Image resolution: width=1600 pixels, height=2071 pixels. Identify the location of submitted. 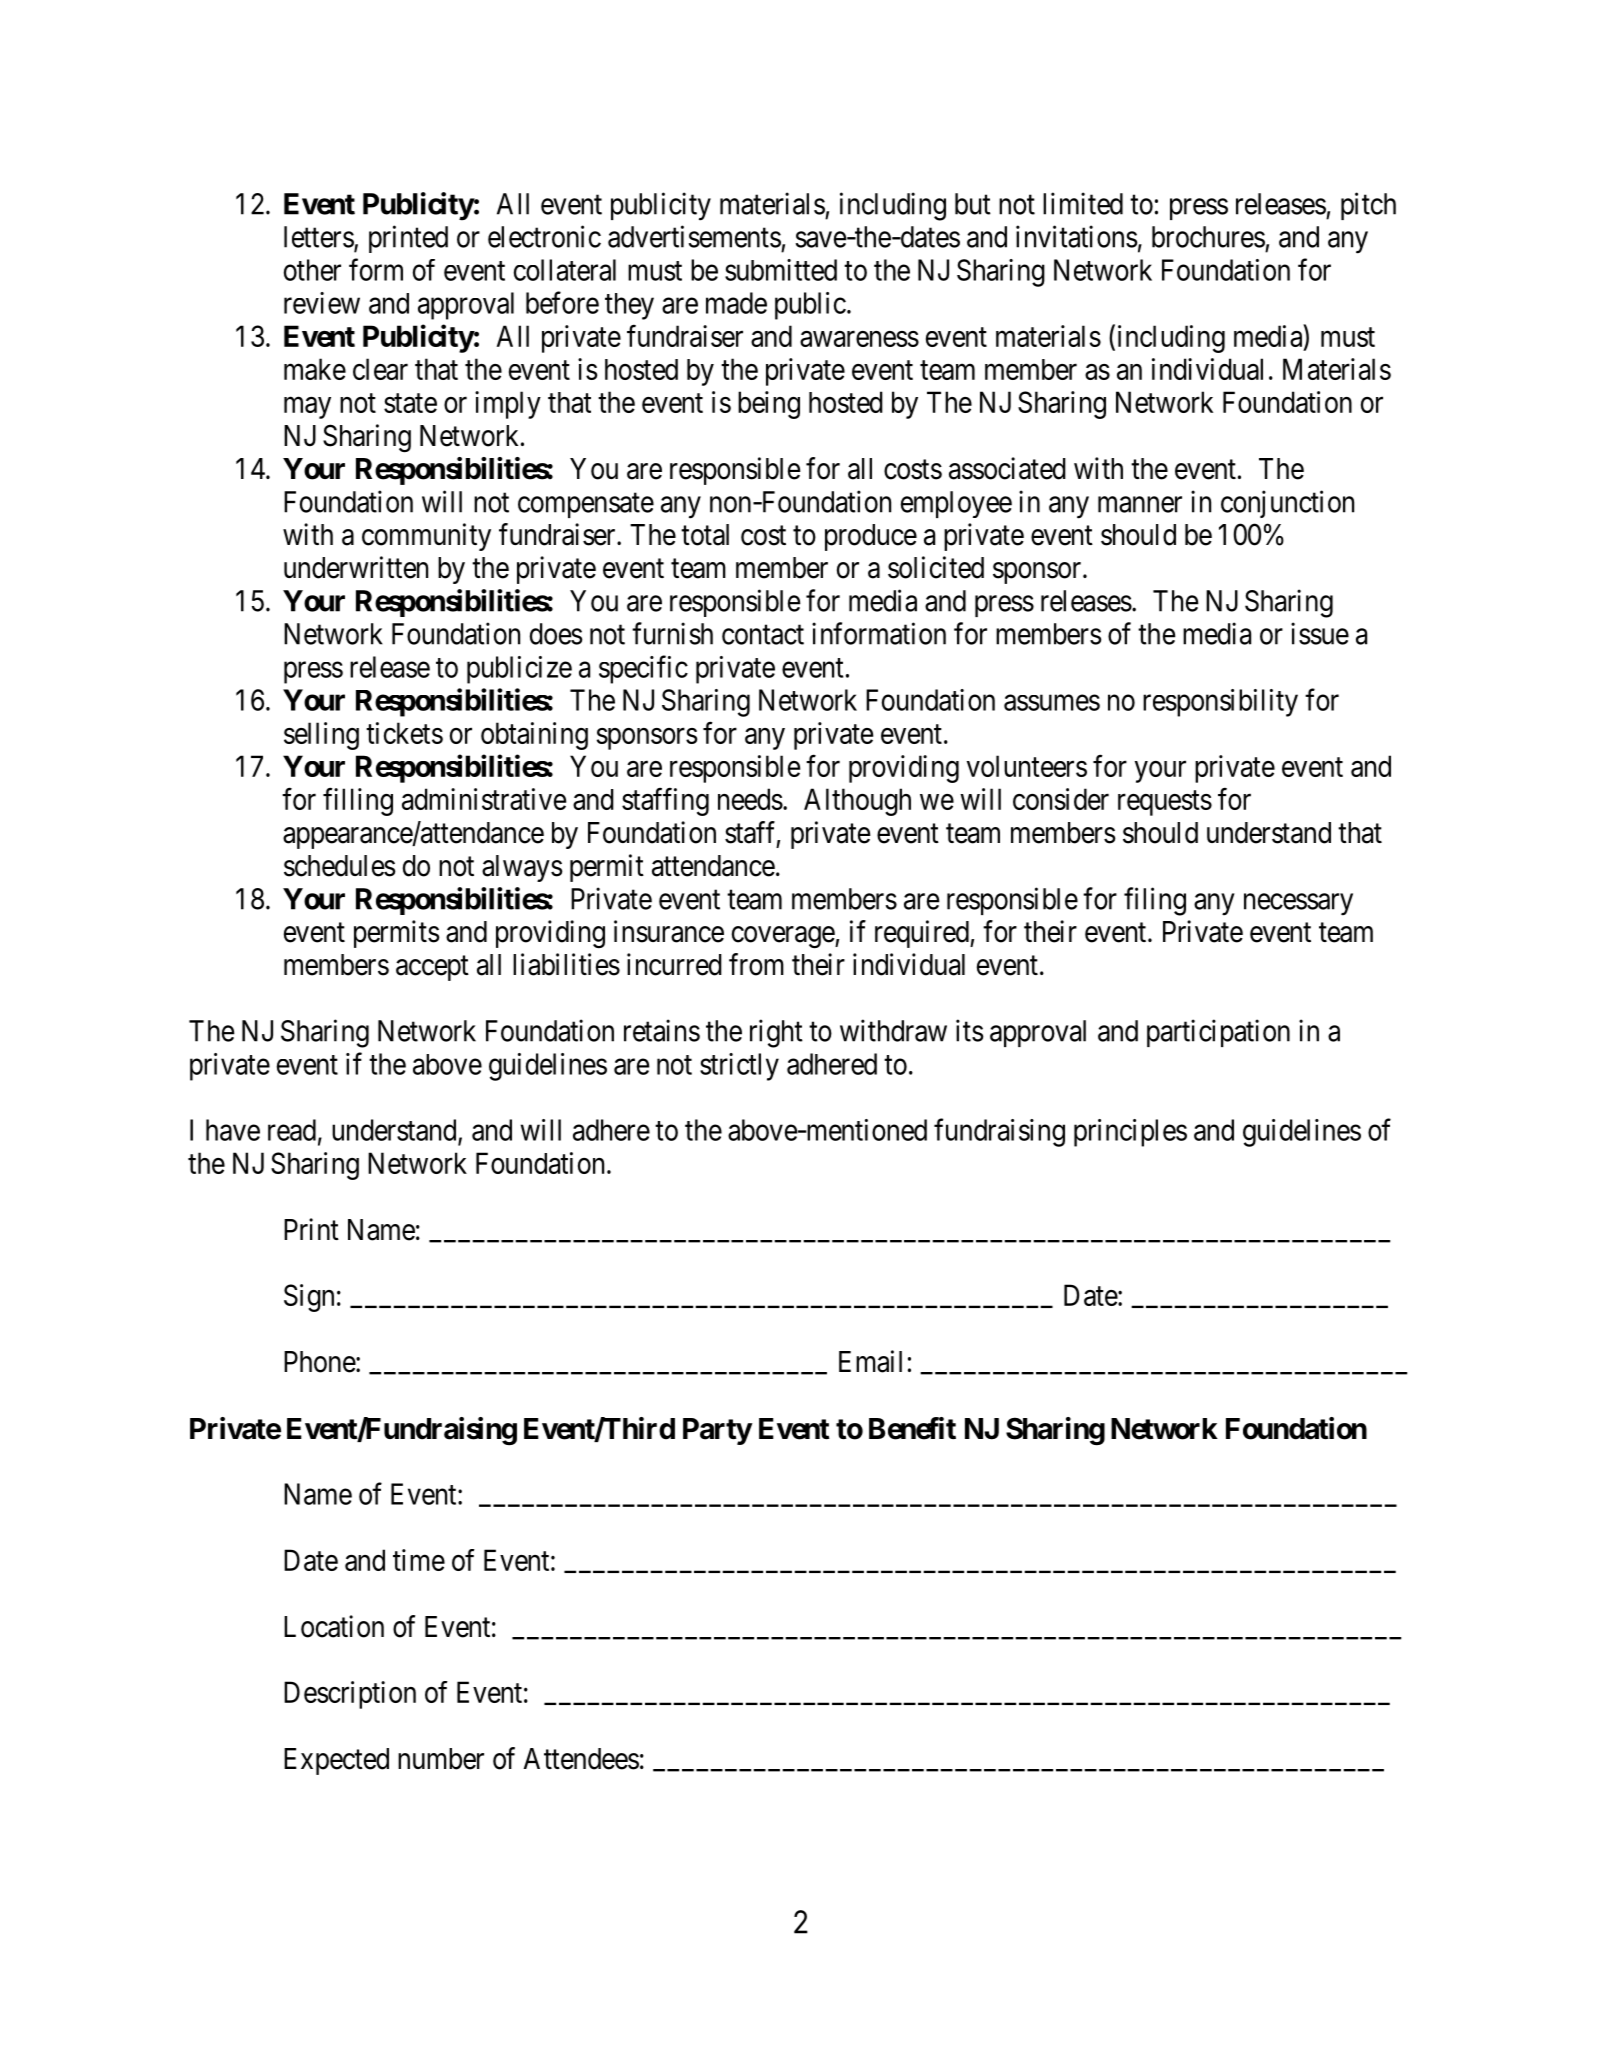
(781, 270).
